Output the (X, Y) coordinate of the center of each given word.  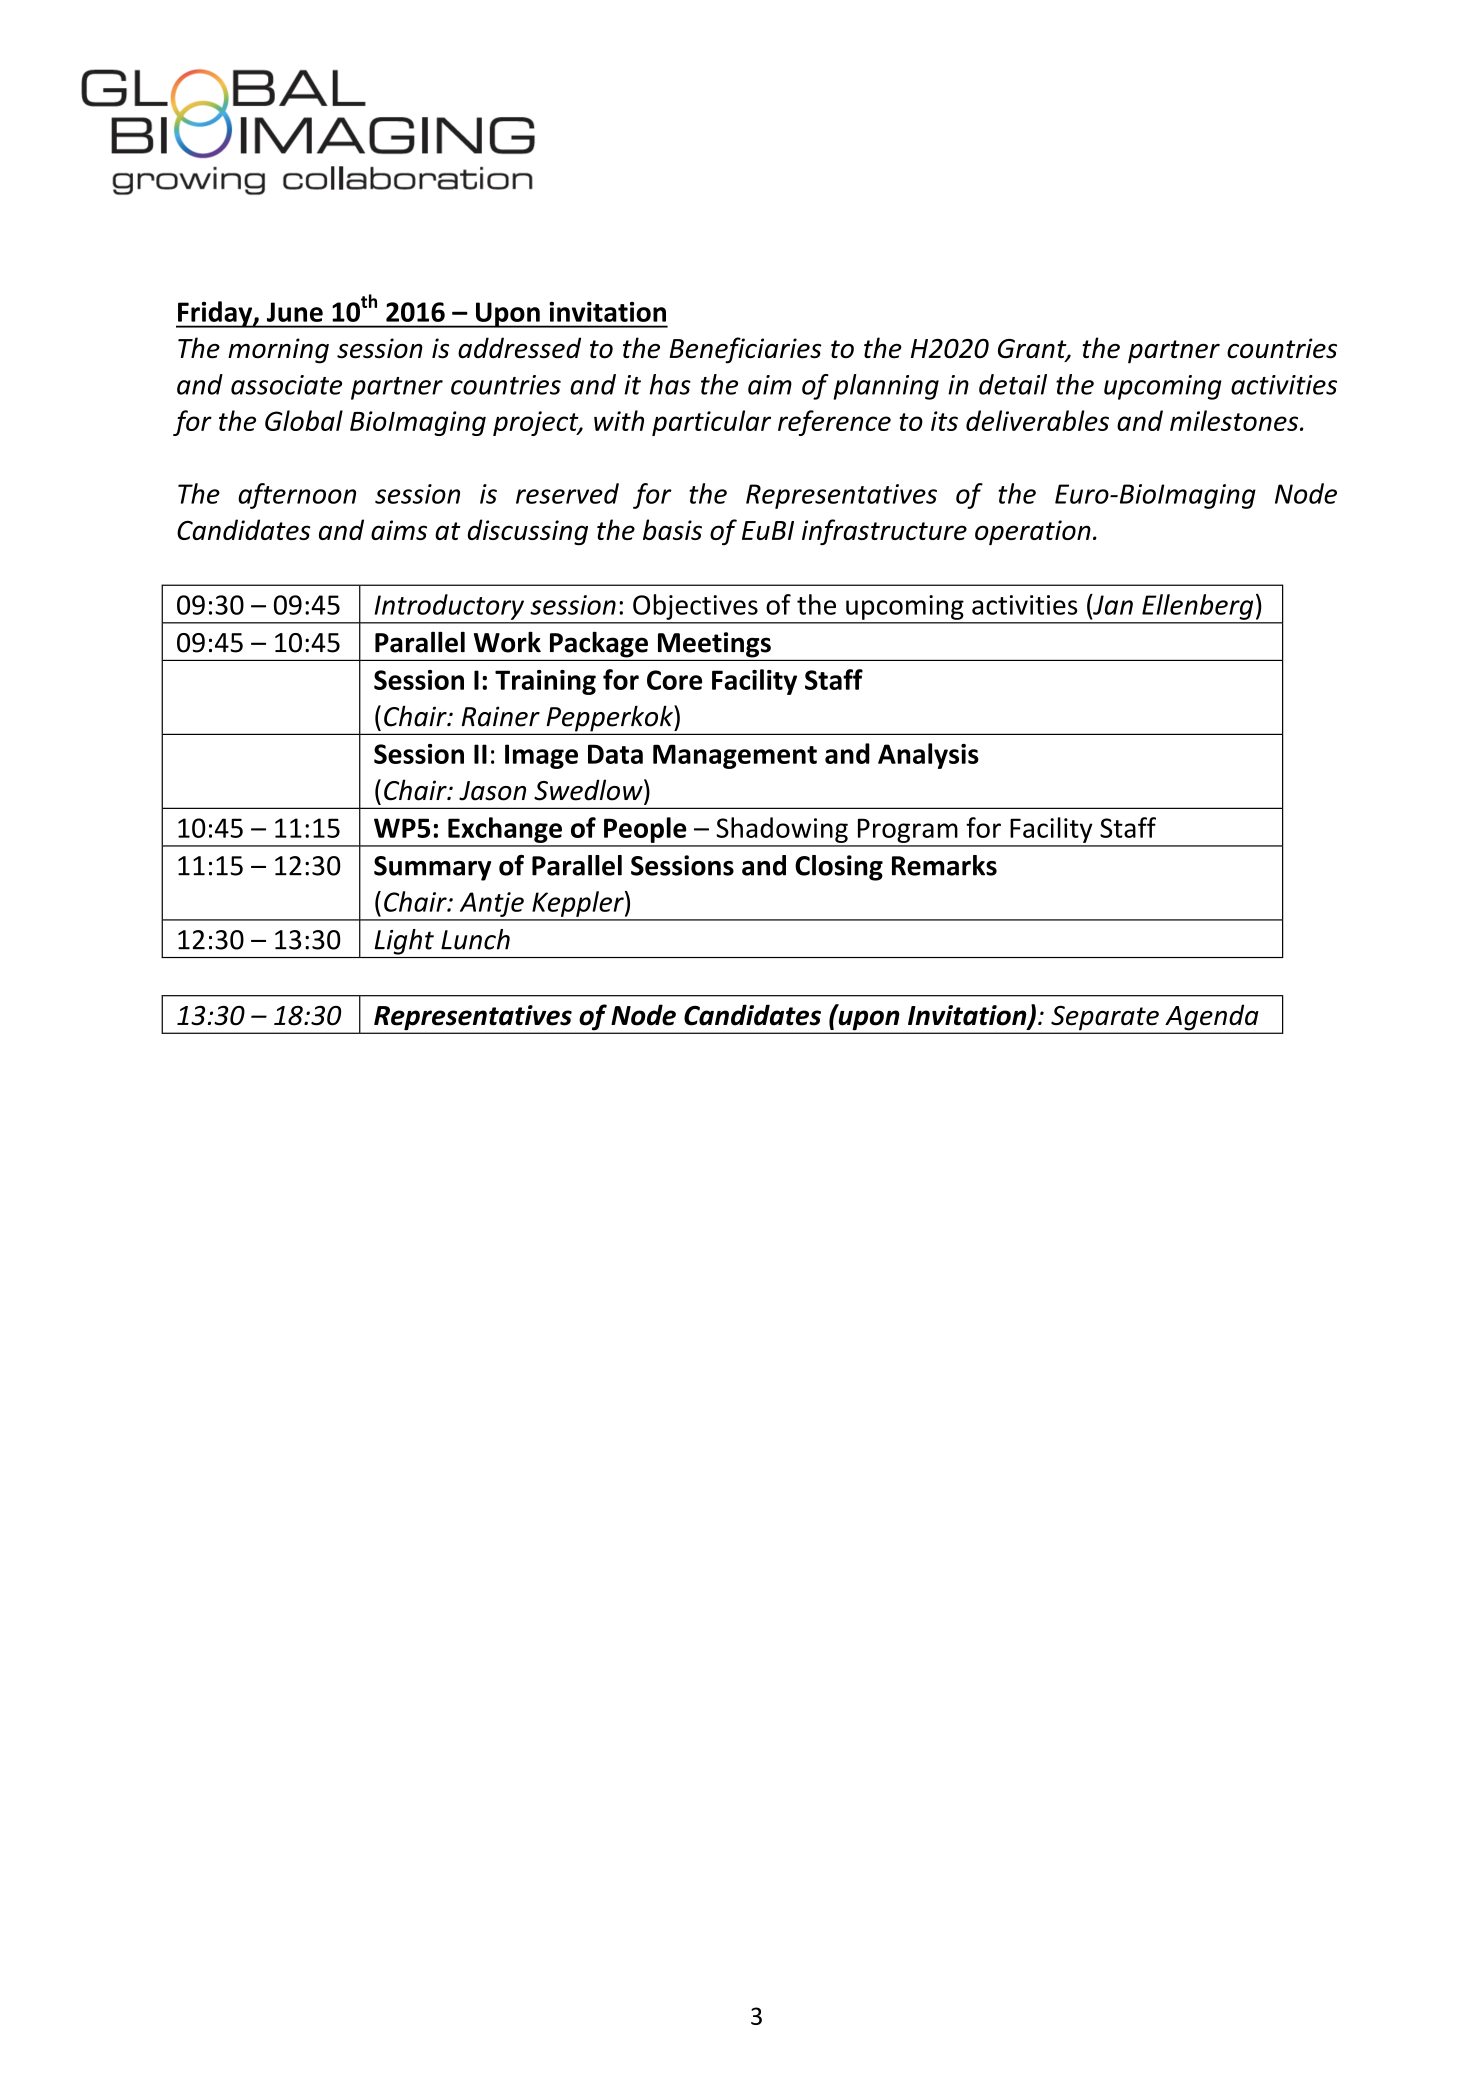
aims (399, 530)
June (295, 312)
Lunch (475, 939)
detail (1013, 384)
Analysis (928, 756)
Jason (492, 791)
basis (672, 529)
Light (404, 942)
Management (735, 756)
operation (1033, 532)
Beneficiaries (746, 350)
